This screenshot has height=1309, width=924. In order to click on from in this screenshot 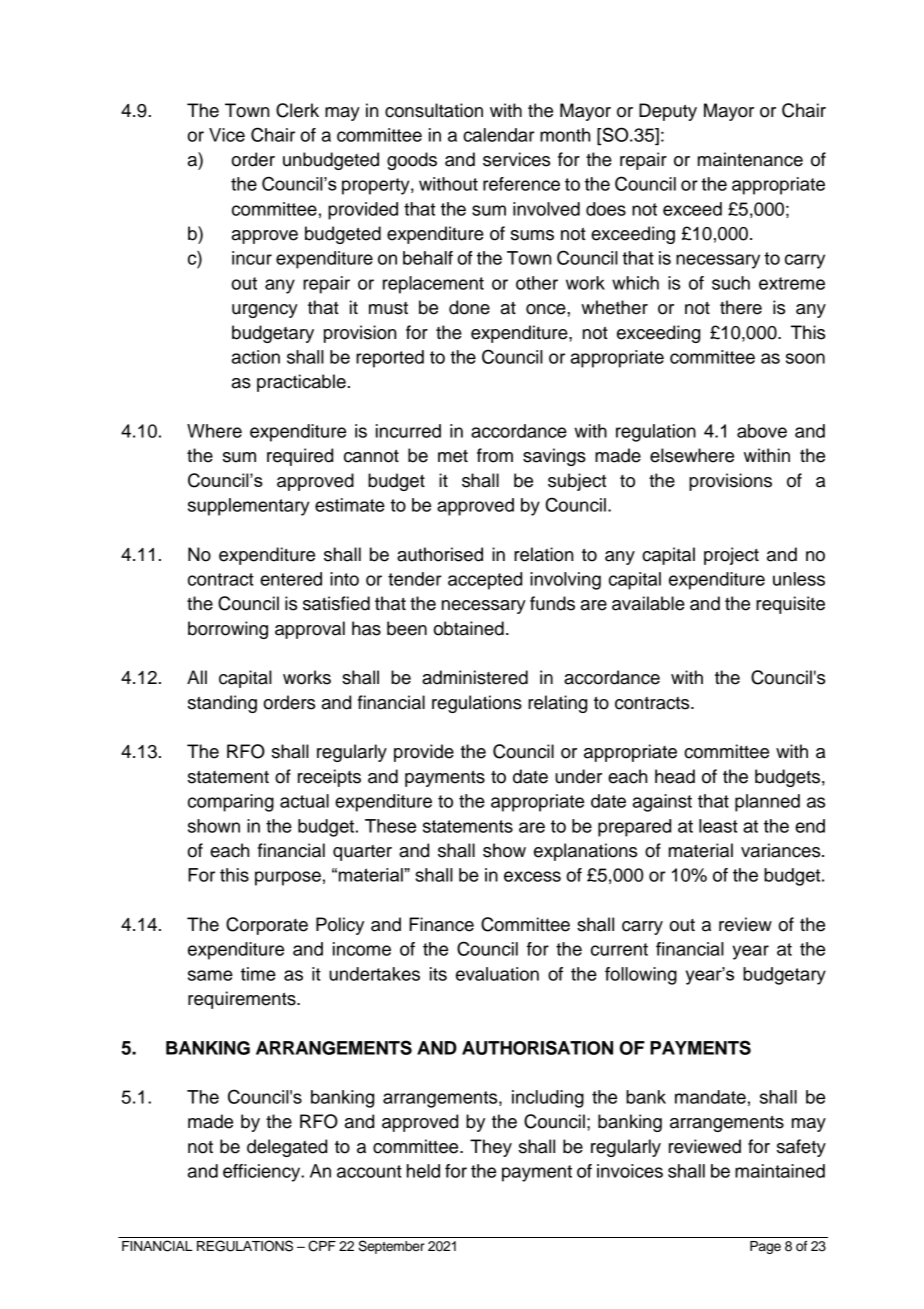, I will do `click(495, 455)`.
